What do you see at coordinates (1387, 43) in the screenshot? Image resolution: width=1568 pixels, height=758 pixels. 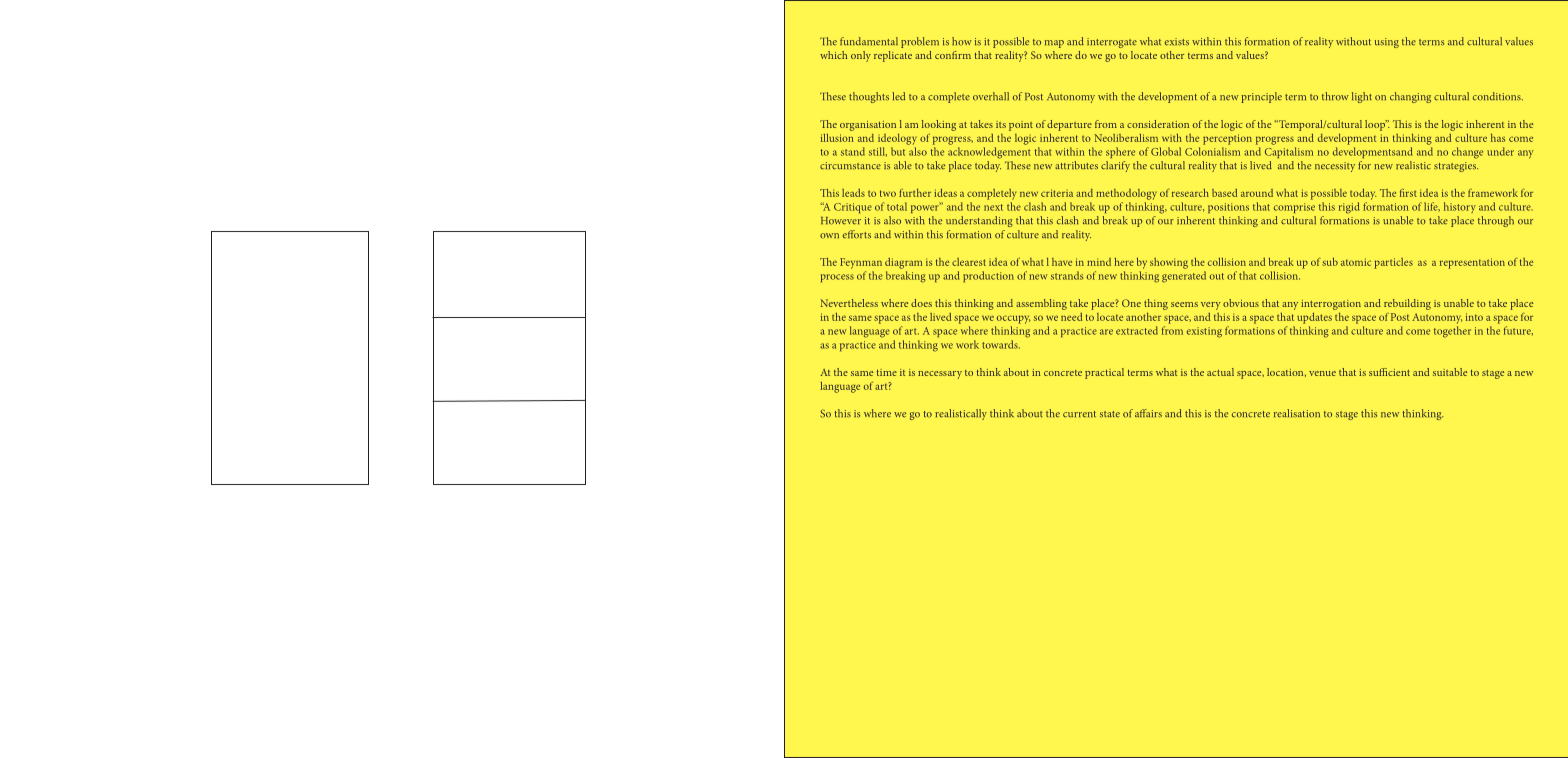 I see `using` at bounding box center [1387, 43].
